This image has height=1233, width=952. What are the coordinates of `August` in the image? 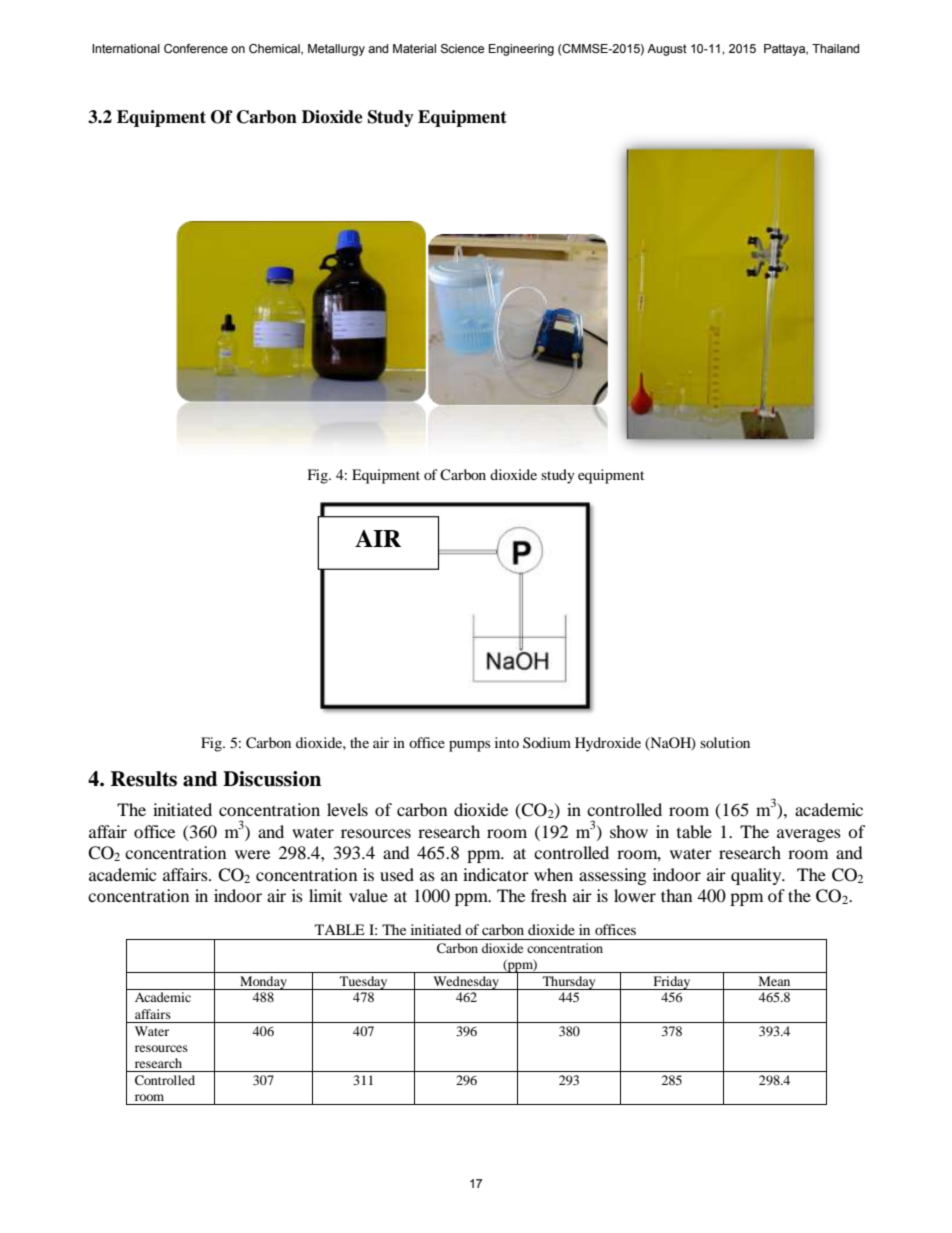 It's located at (667, 50).
